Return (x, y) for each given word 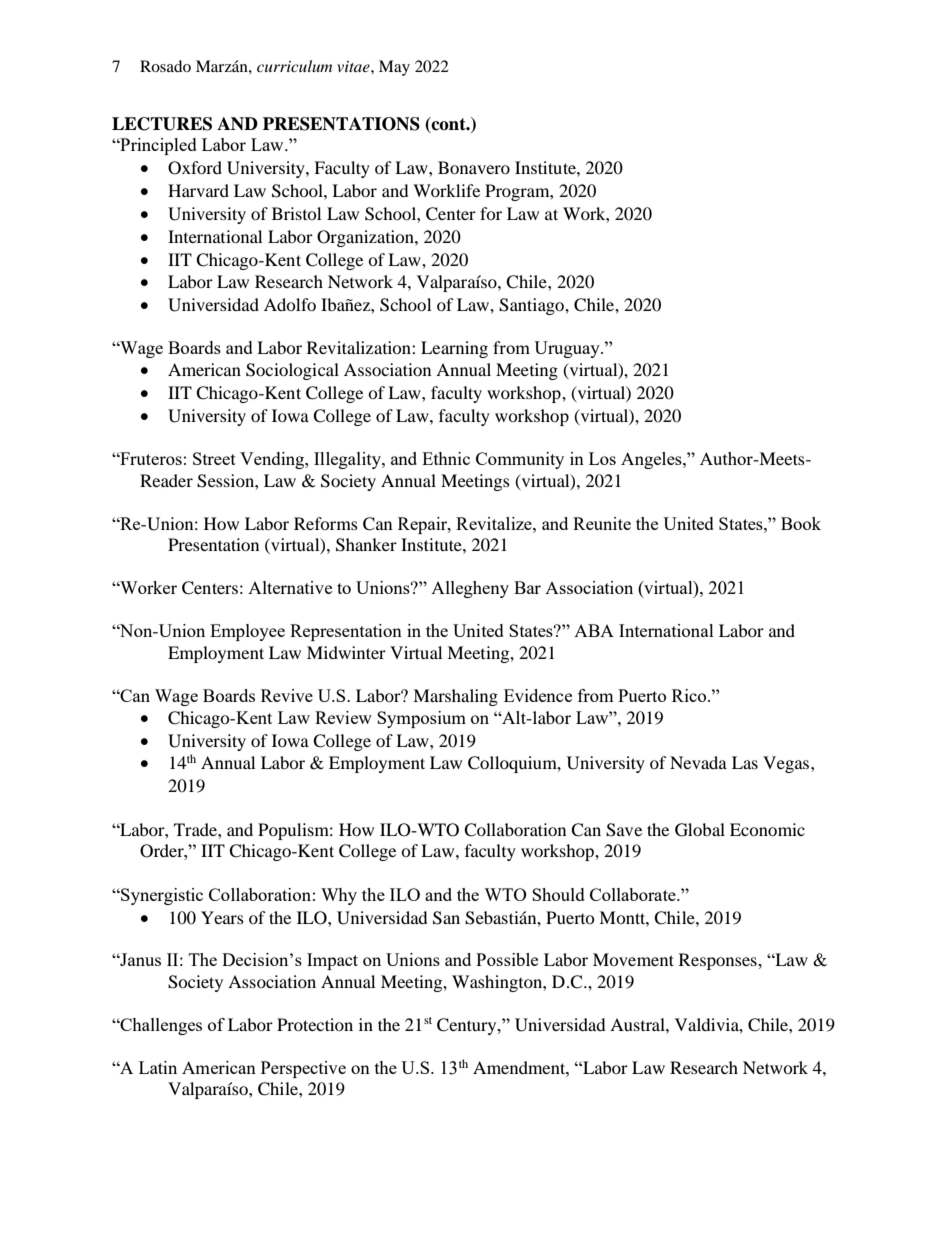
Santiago (532, 306)
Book (801, 523)
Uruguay (568, 349)
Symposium (421, 719)
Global (700, 830)
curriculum (294, 66)
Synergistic (161, 896)
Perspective (303, 1069)
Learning (454, 349)
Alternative (290, 587)
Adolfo (290, 304)
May (394, 68)
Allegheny (470, 589)
